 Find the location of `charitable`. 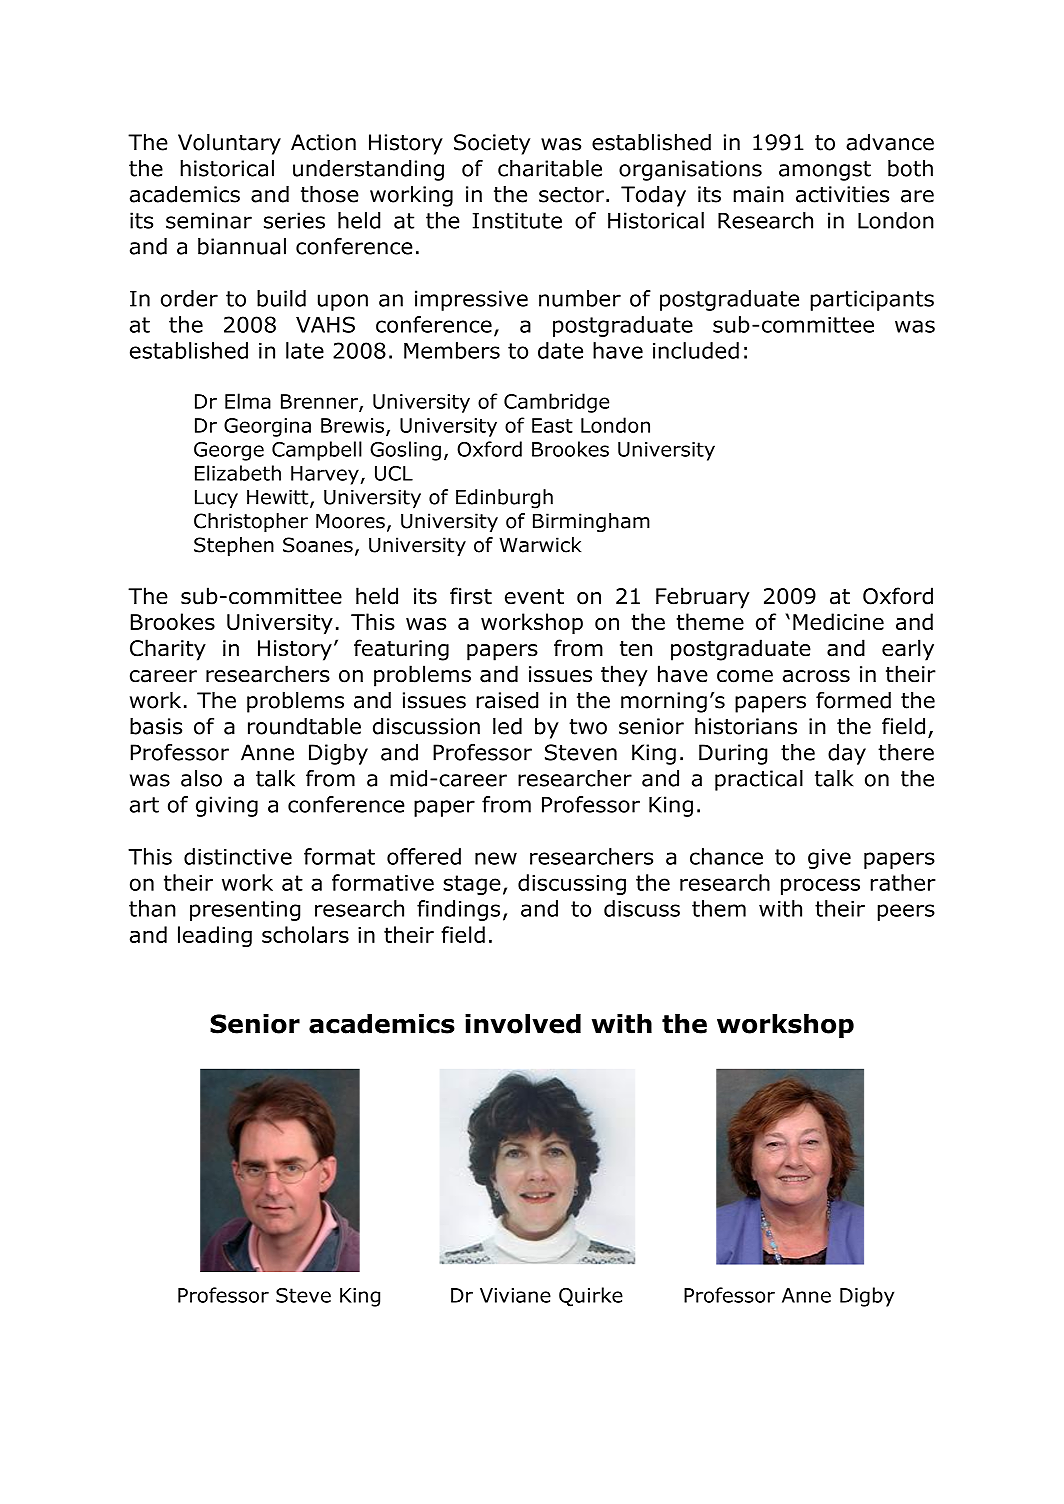

charitable is located at coordinates (550, 168).
